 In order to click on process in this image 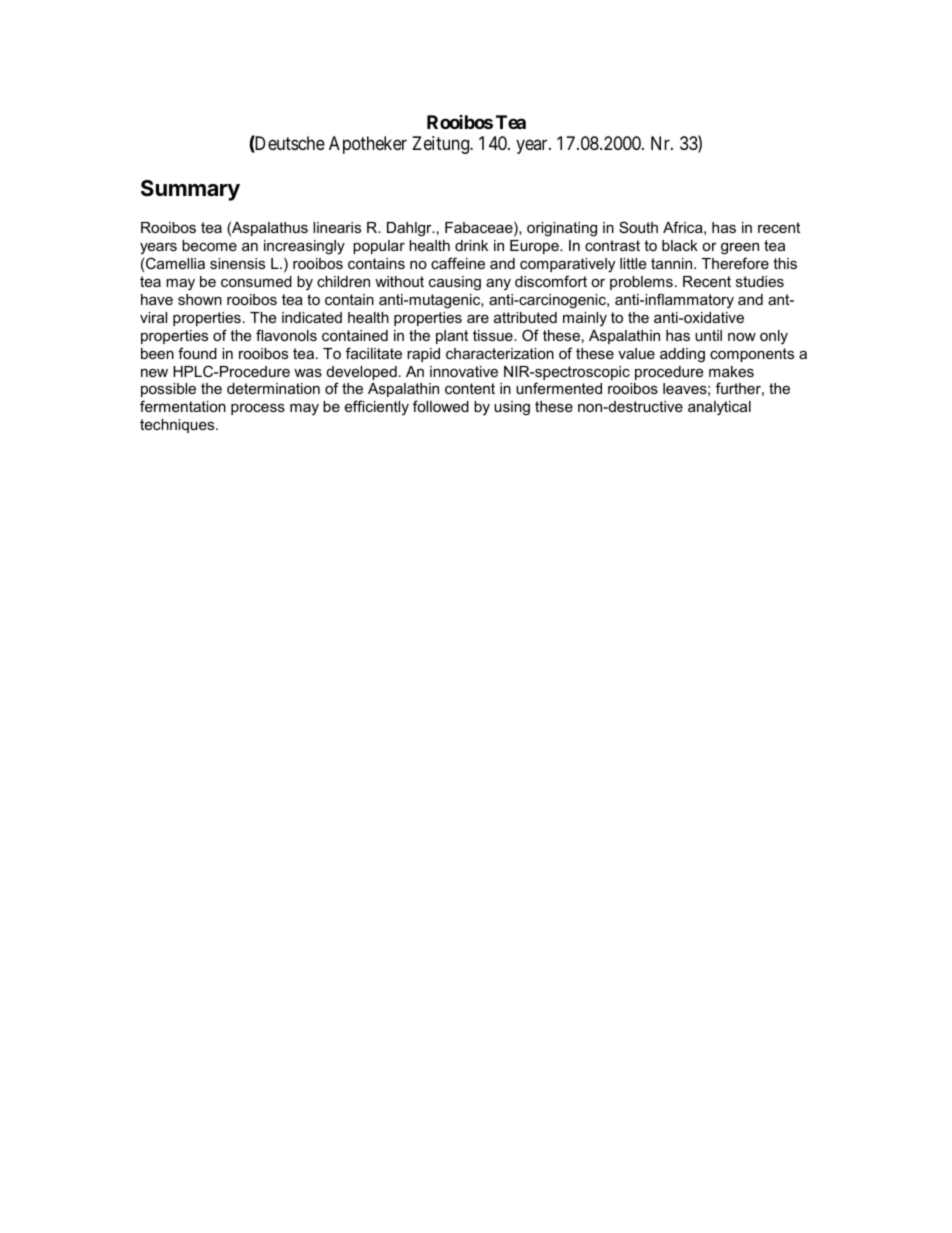, I will do `click(258, 409)`.
